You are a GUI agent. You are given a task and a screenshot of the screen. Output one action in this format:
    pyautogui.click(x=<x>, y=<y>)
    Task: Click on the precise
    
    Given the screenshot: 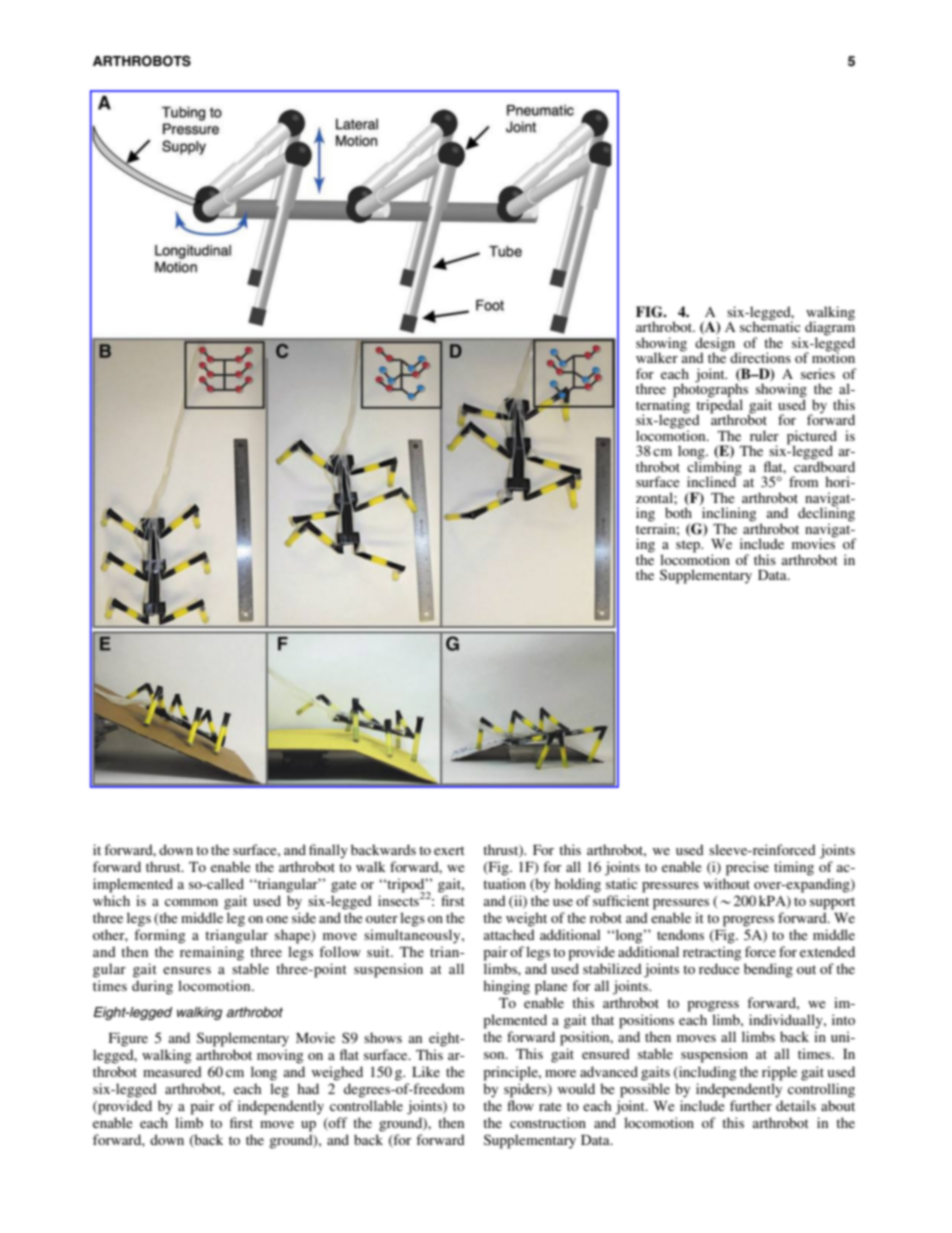 What is the action you would take?
    pyautogui.click(x=747, y=868)
